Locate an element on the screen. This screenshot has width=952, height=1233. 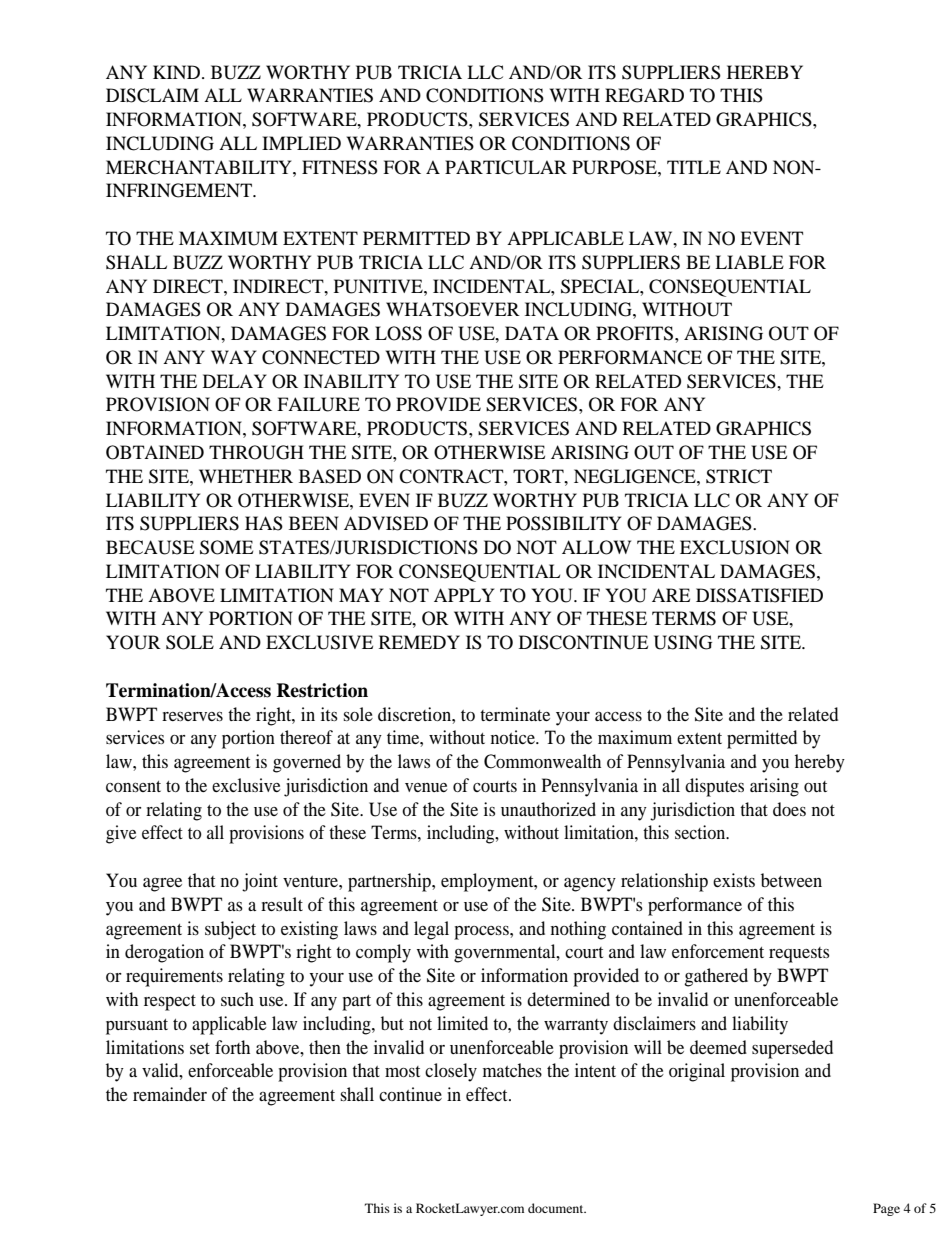
does is located at coordinates (789, 809).
